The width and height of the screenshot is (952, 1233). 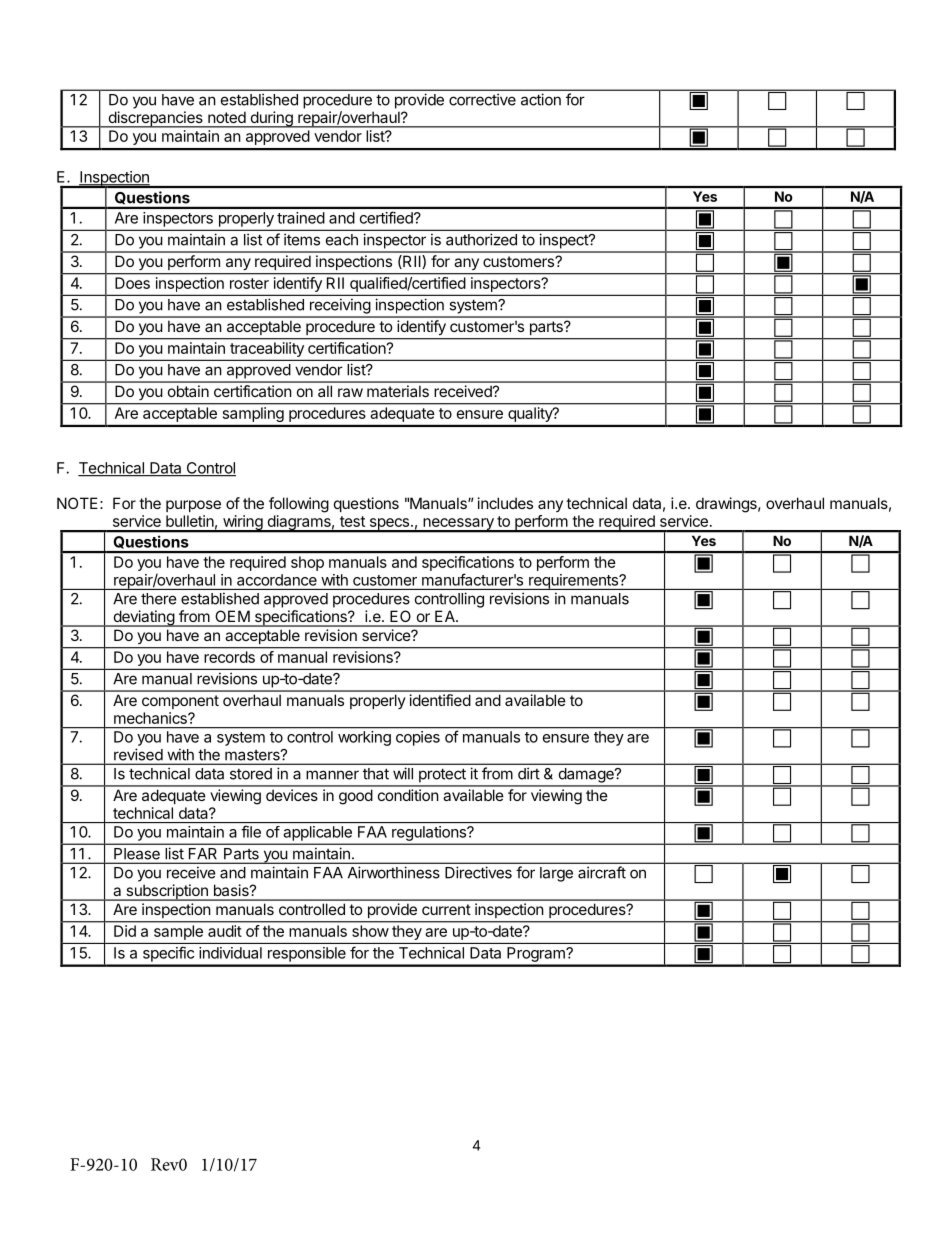 What do you see at coordinates (364, 738) in the screenshot?
I see `working` at bounding box center [364, 738].
